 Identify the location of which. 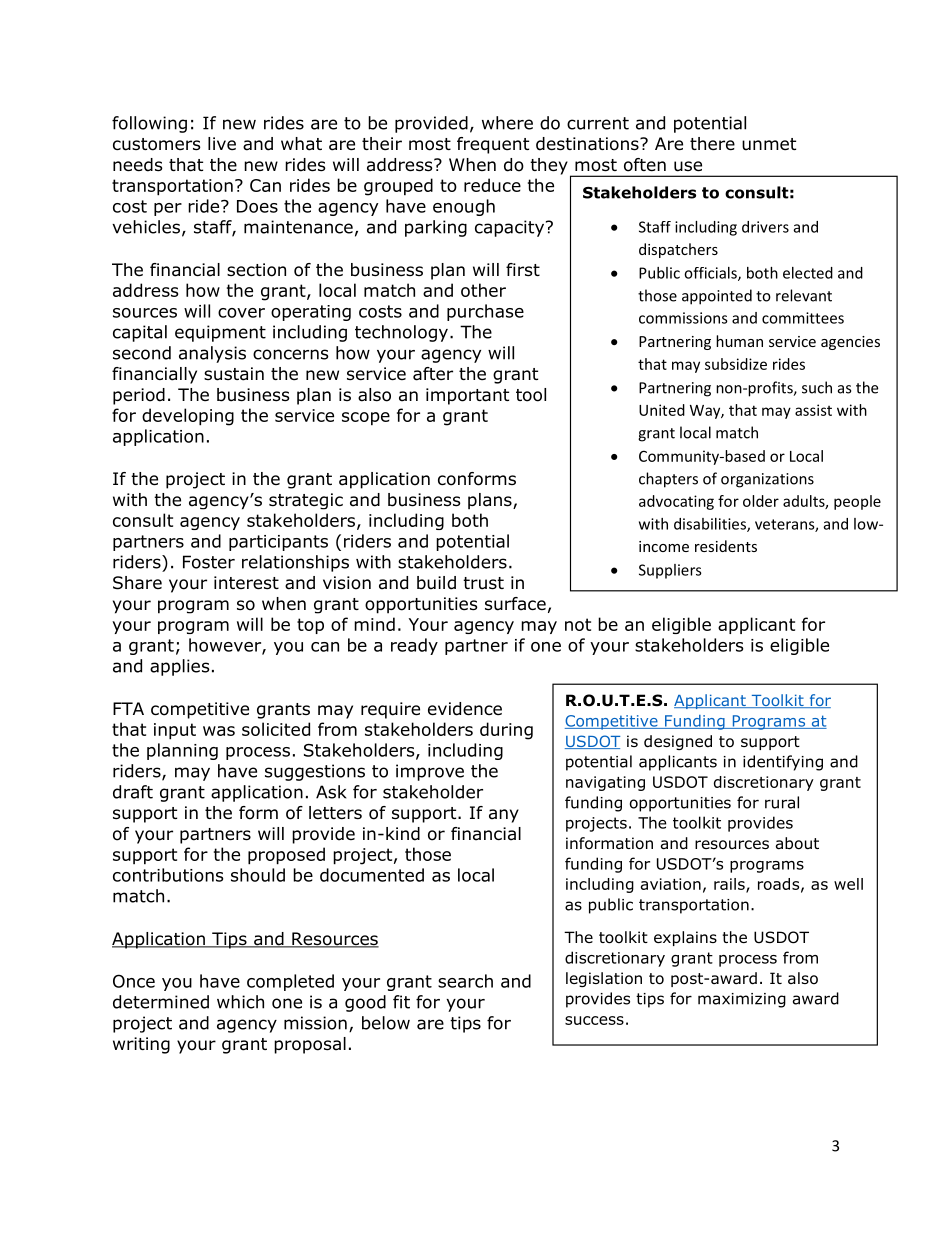
(240, 1002).
